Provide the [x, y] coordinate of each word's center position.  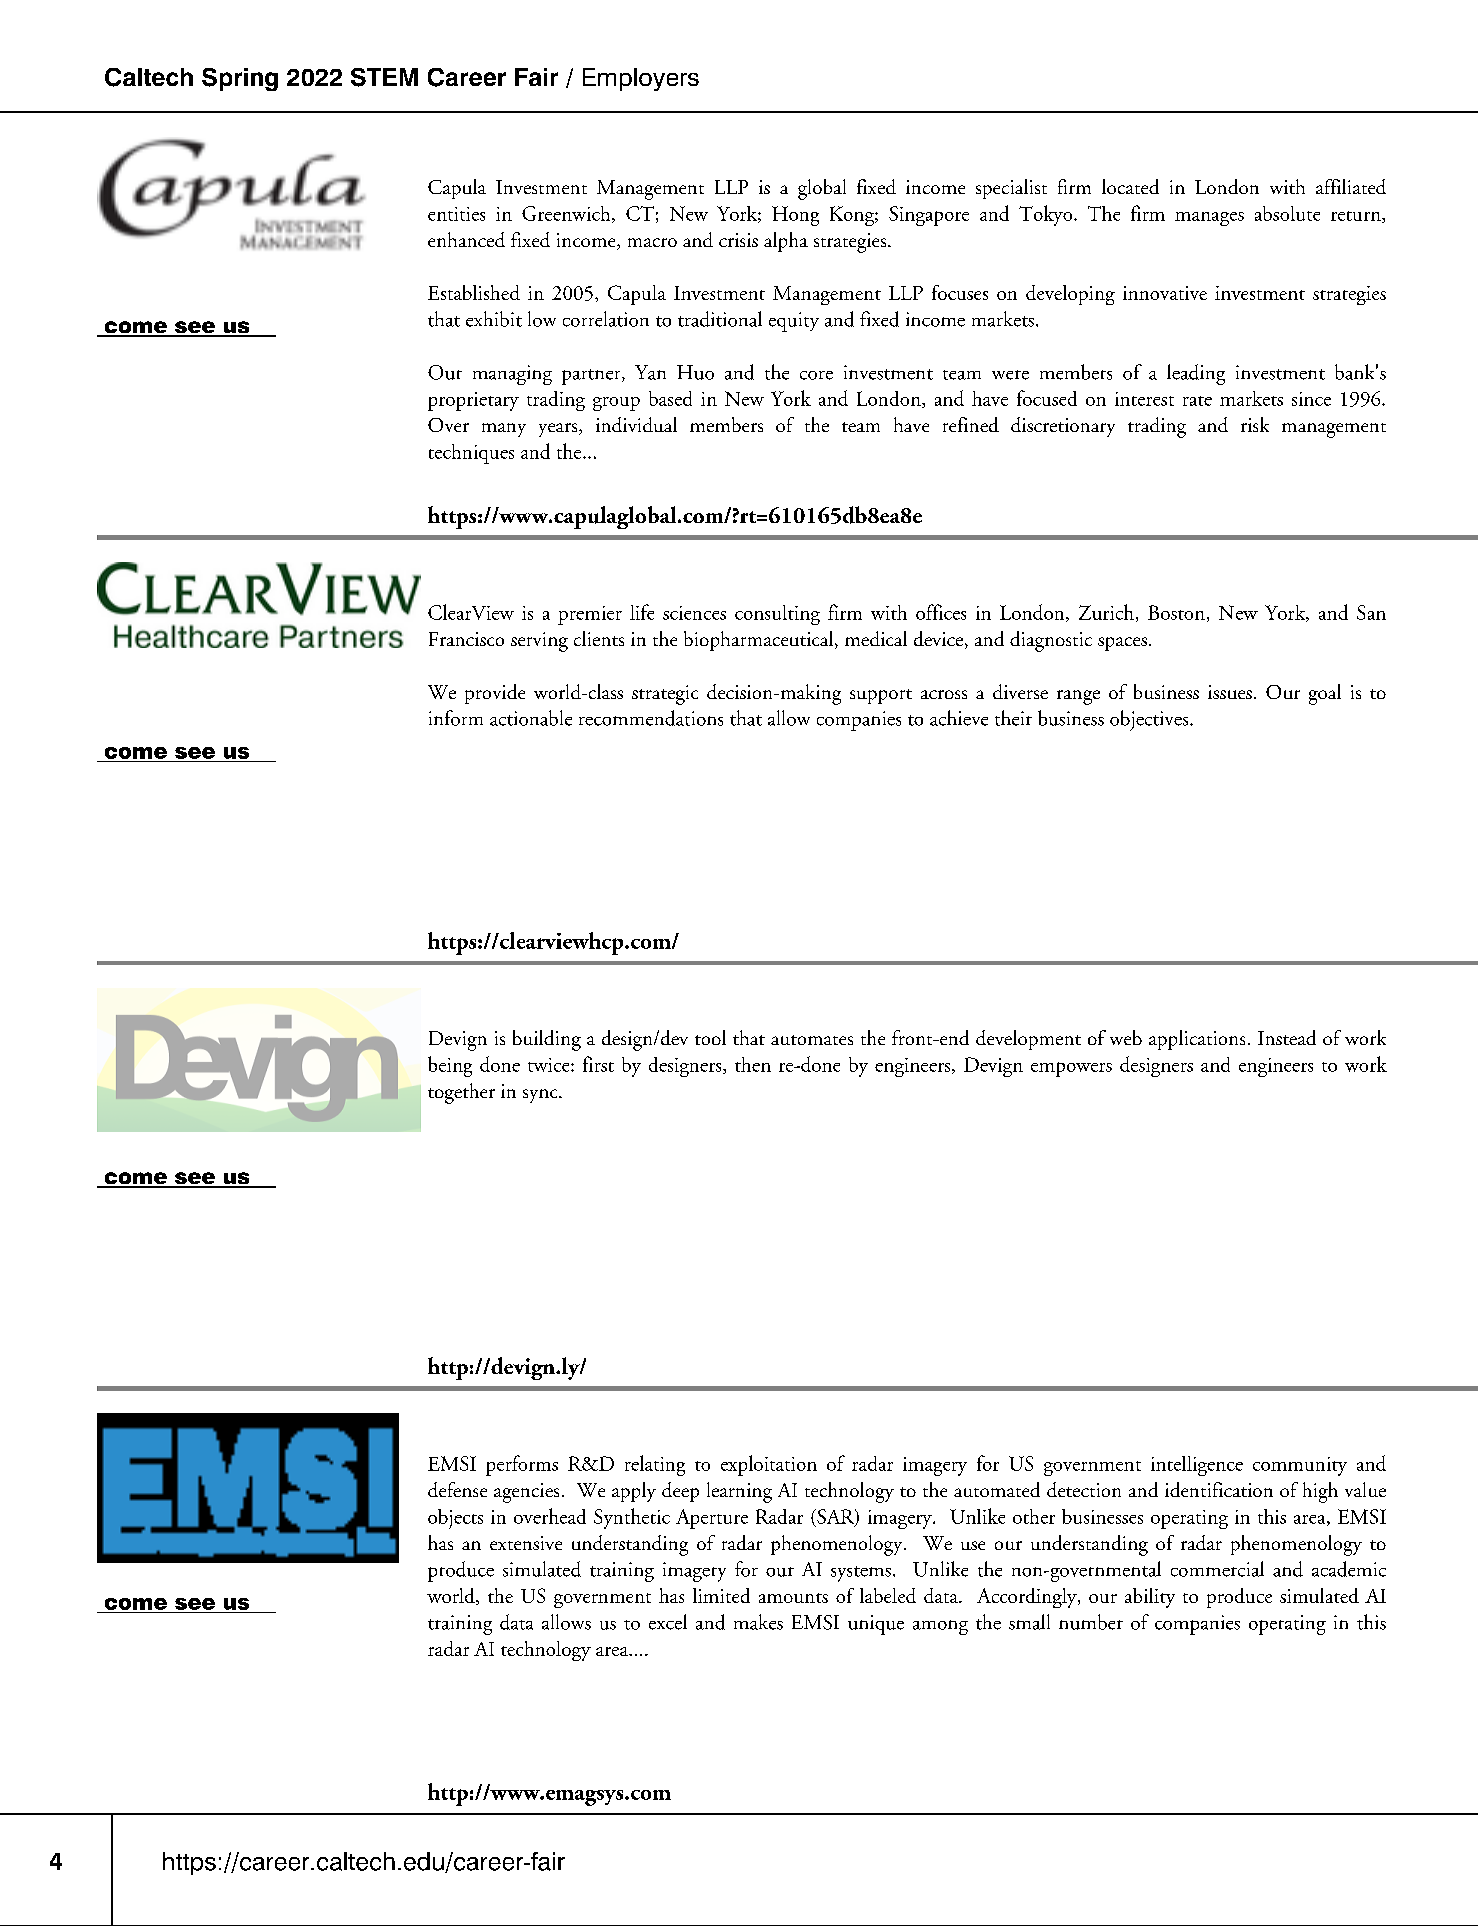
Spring [240, 79]
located [1130, 186]
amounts [793, 1598]
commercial [1217, 1569]
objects [455, 1519]
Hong [795, 216]
